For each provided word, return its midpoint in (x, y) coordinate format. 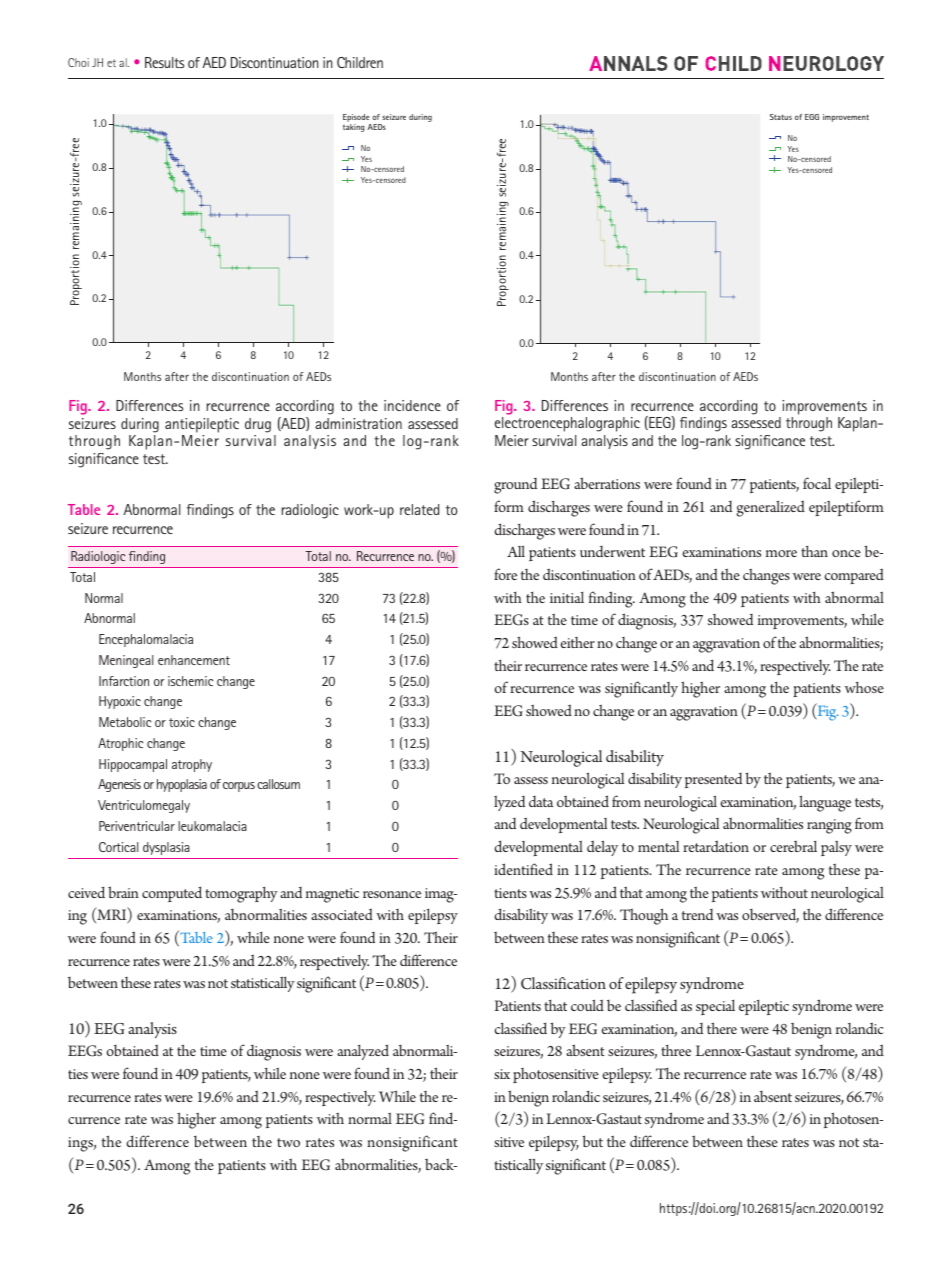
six (502, 1074)
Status (781, 117)
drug (258, 425)
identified (523, 869)
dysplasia (166, 848)
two (288, 1142)
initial (567, 597)
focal (817, 483)
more (781, 553)
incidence (412, 405)
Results (164, 62)
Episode (356, 118)
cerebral (793, 846)
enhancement (194, 660)
